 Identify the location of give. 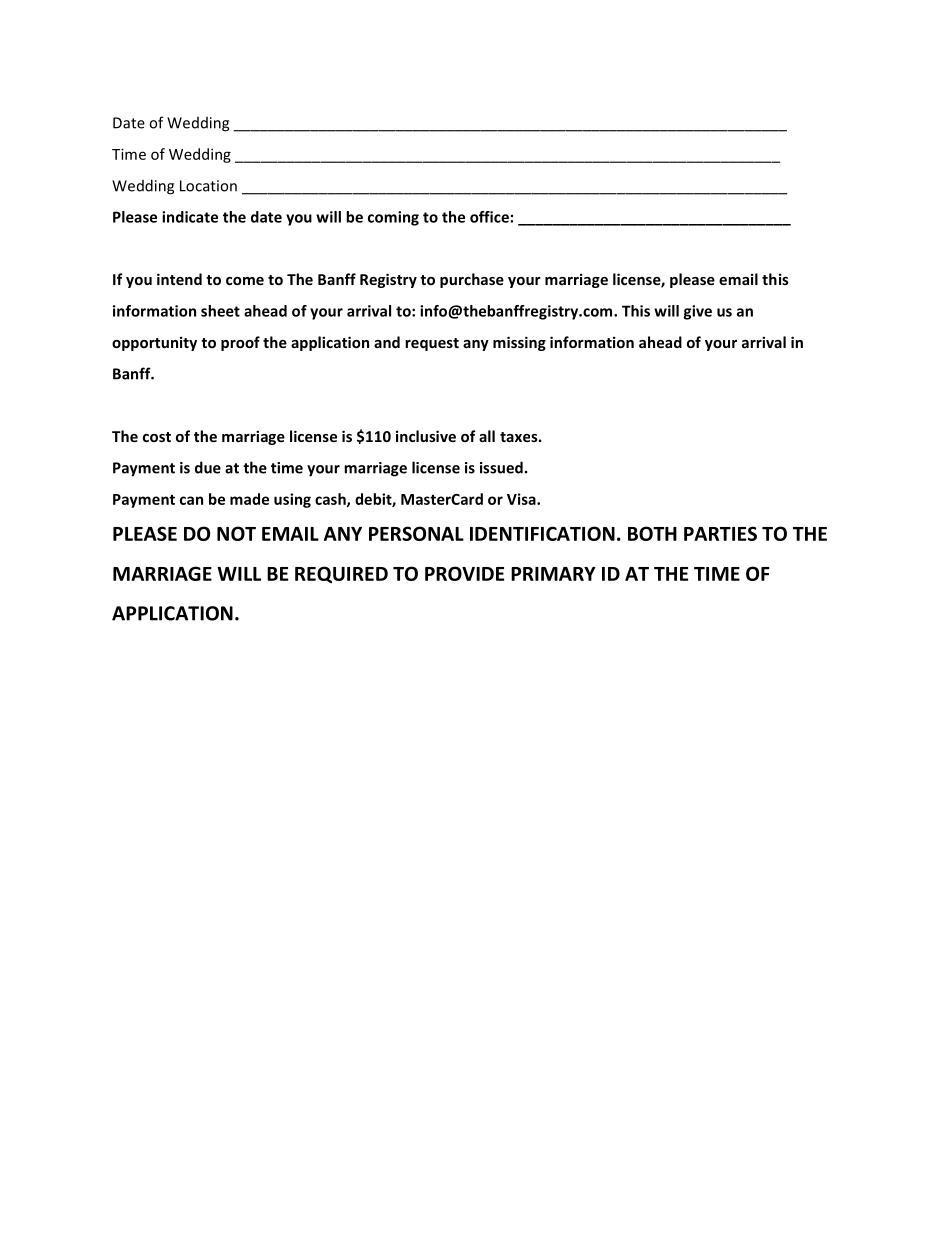
(697, 312).
